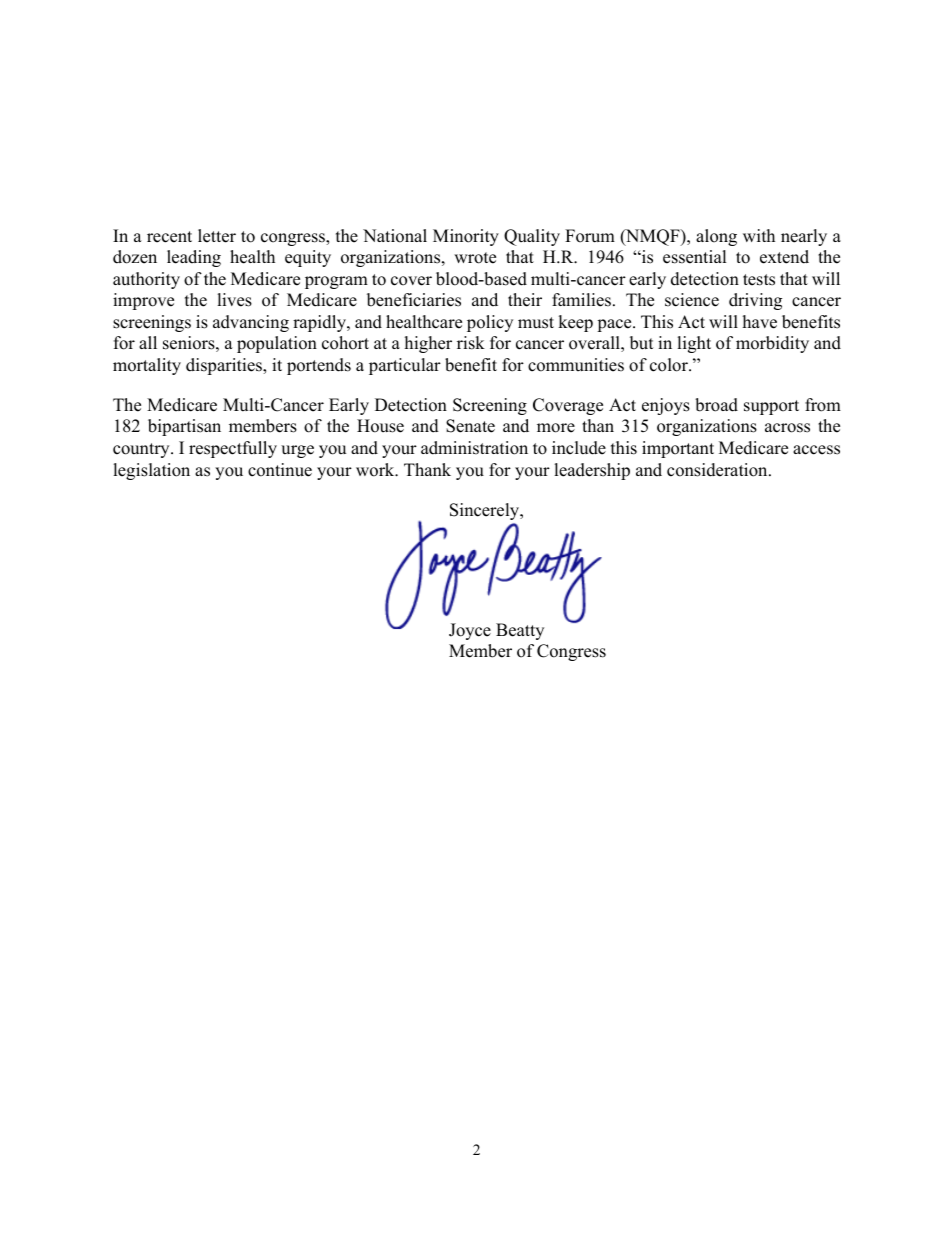 This page has width=952, height=1233. What do you see at coordinates (470, 631) in the page?
I see `Joyce` at bounding box center [470, 631].
